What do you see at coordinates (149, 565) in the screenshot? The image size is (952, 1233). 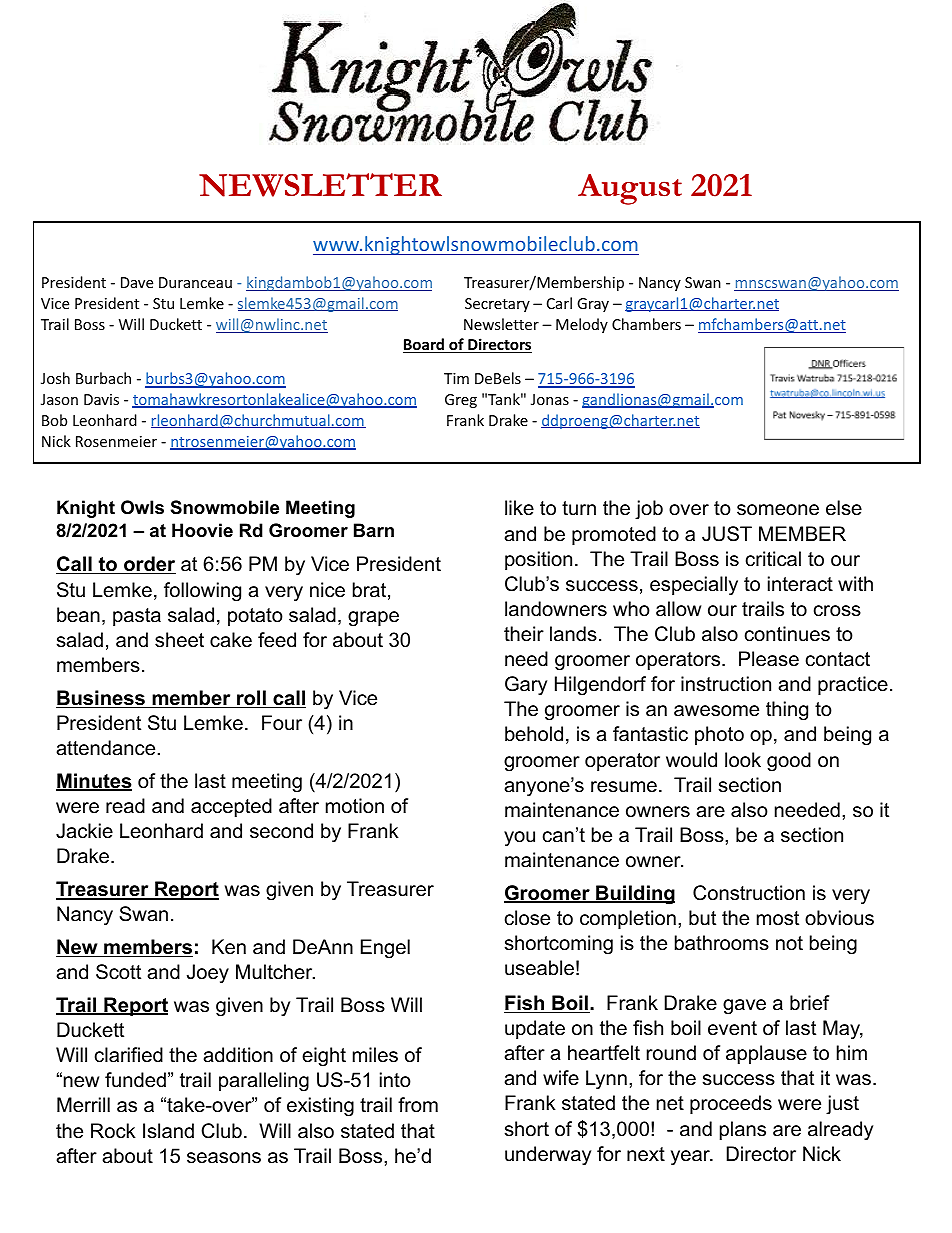 I see `order` at bounding box center [149, 565].
